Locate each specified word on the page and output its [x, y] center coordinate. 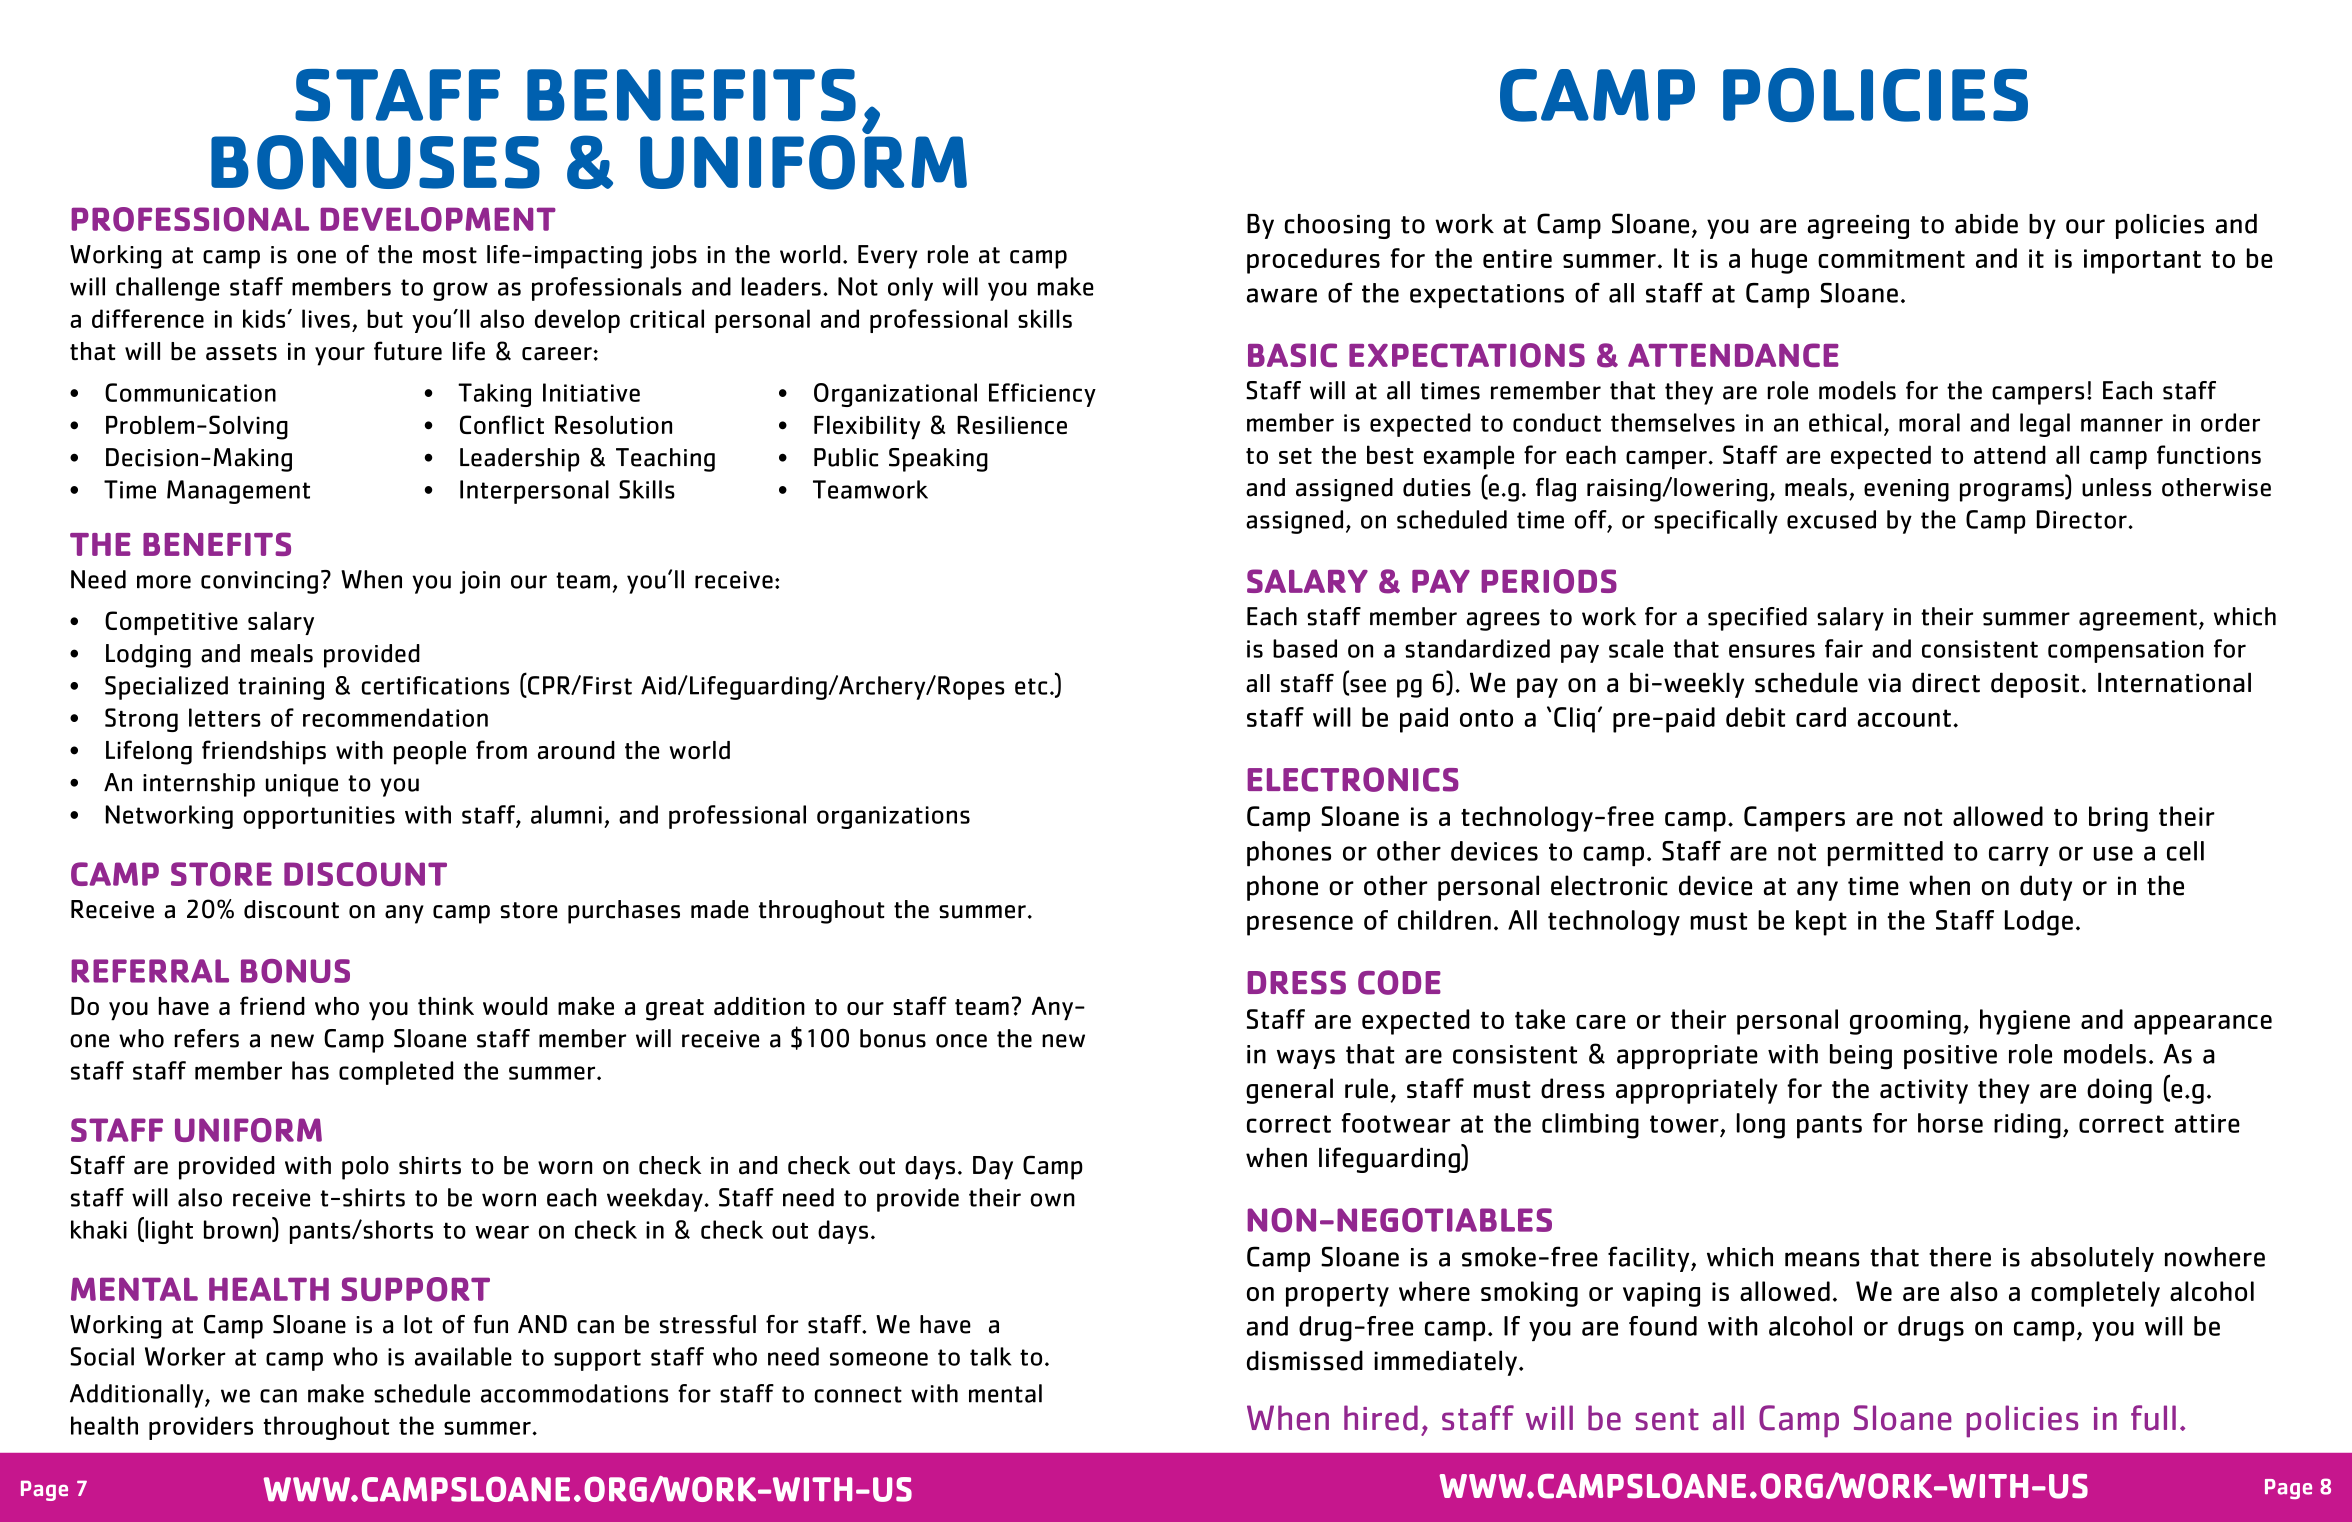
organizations [893, 817]
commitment [1891, 258]
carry [2019, 856]
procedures [1313, 261]
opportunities [319, 817]
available [463, 1356]
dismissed [1305, 1360]
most [450, 255]
